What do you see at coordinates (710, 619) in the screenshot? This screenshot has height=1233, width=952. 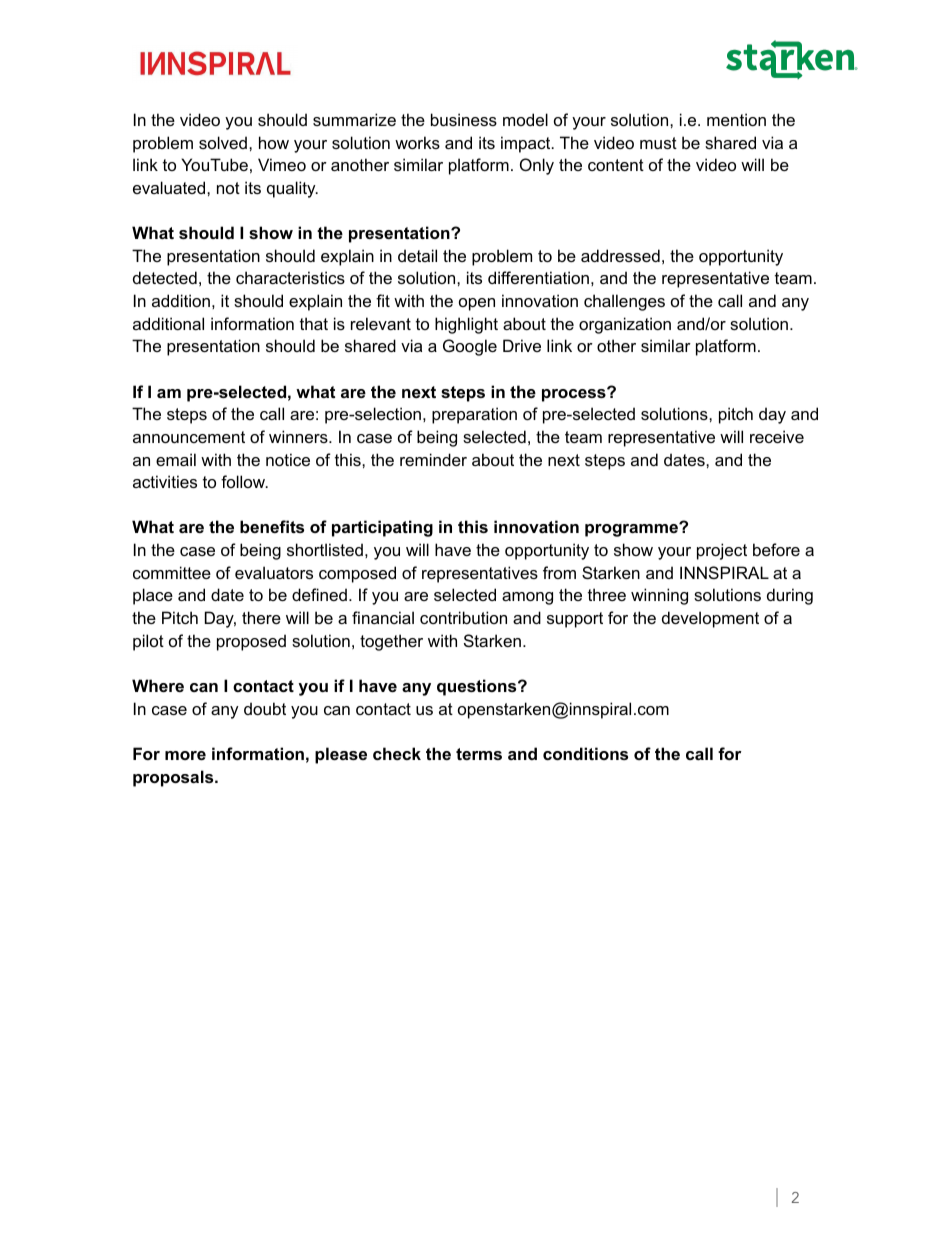 I see `development` at bounding box center [710, 619].
